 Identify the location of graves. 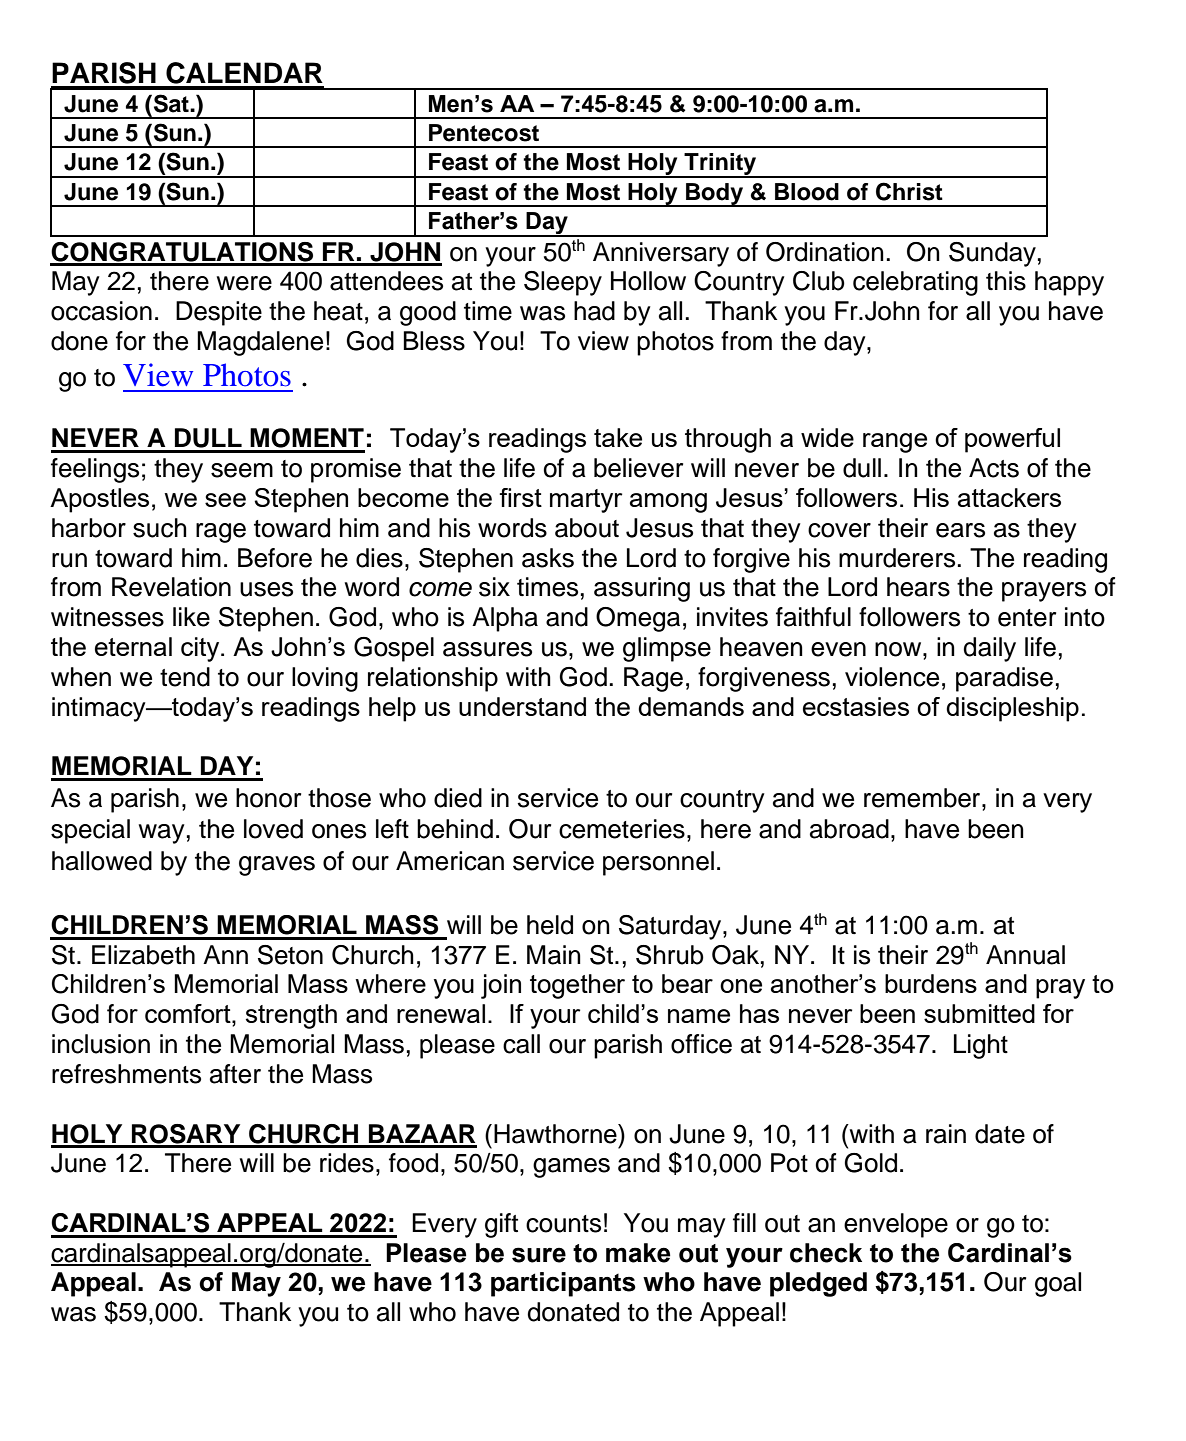
(277, 866).
